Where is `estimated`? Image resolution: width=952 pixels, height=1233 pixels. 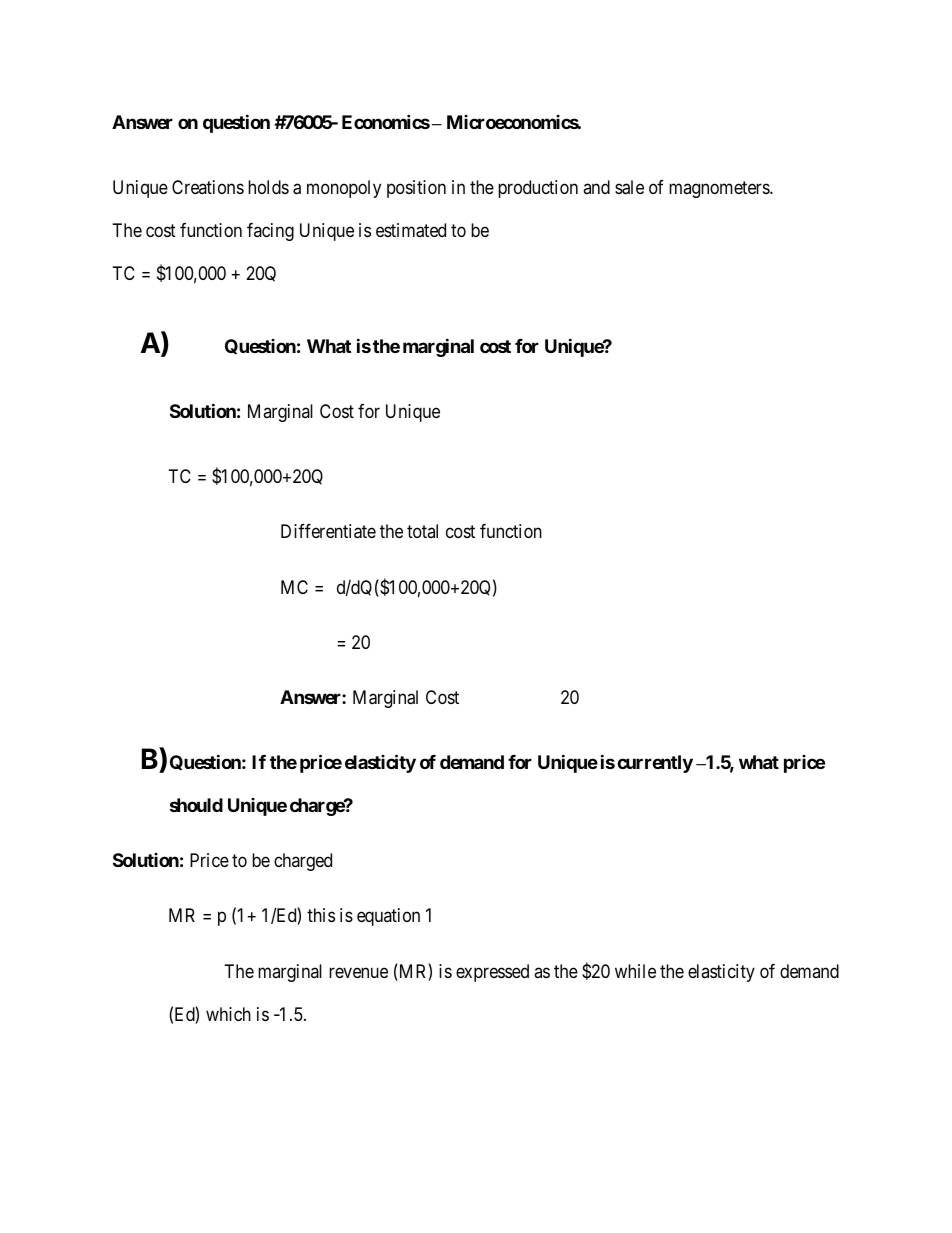
estimated is located at coordinates (411, 230).
